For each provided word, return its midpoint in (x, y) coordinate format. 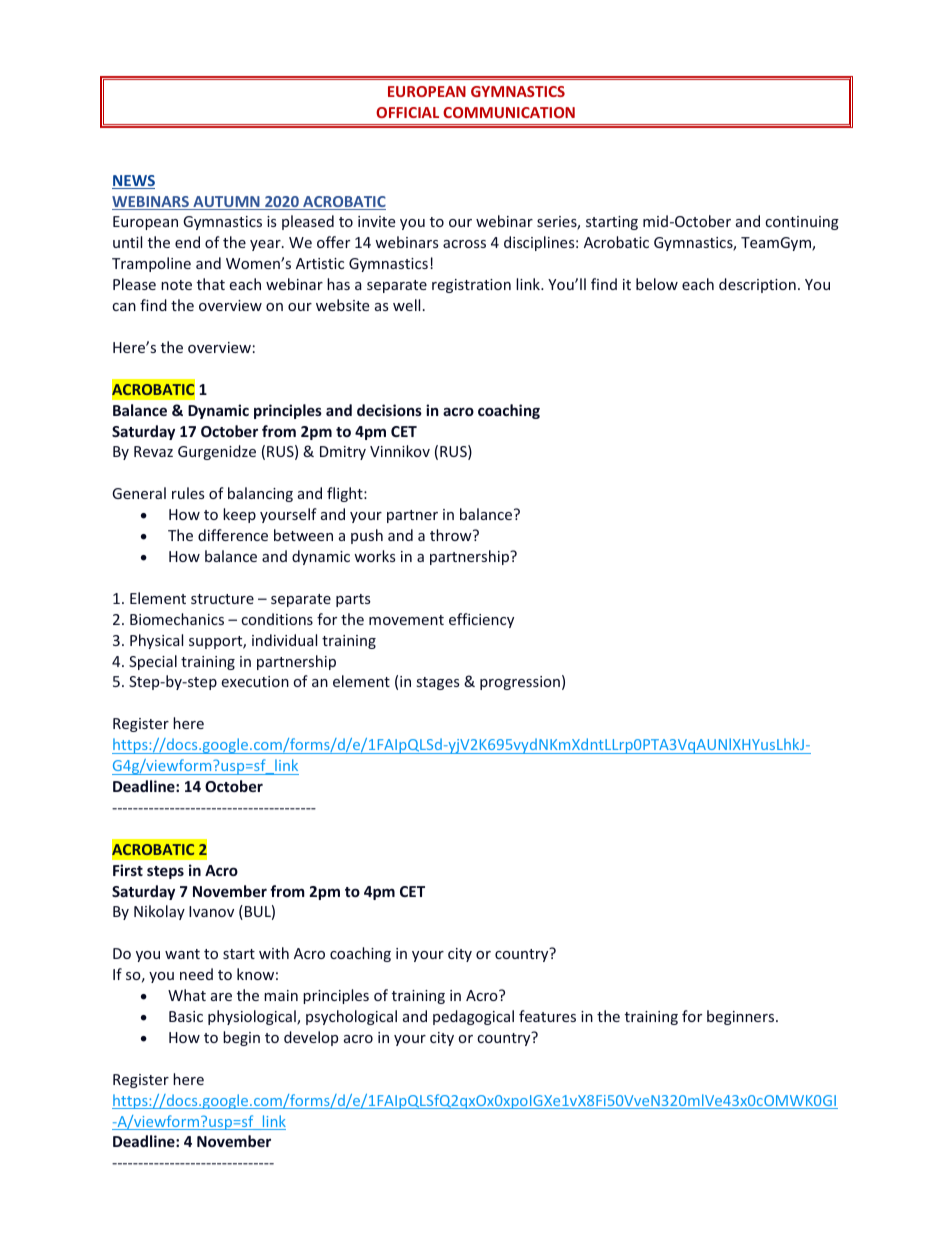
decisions (389, 410)
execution (255, 681)
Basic (186, 1016)
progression (520, 683)
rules (188, 493)
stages (438, 683)
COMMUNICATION (509, 112)
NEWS (133, 182)
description (757, 285)
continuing (802, 223)
